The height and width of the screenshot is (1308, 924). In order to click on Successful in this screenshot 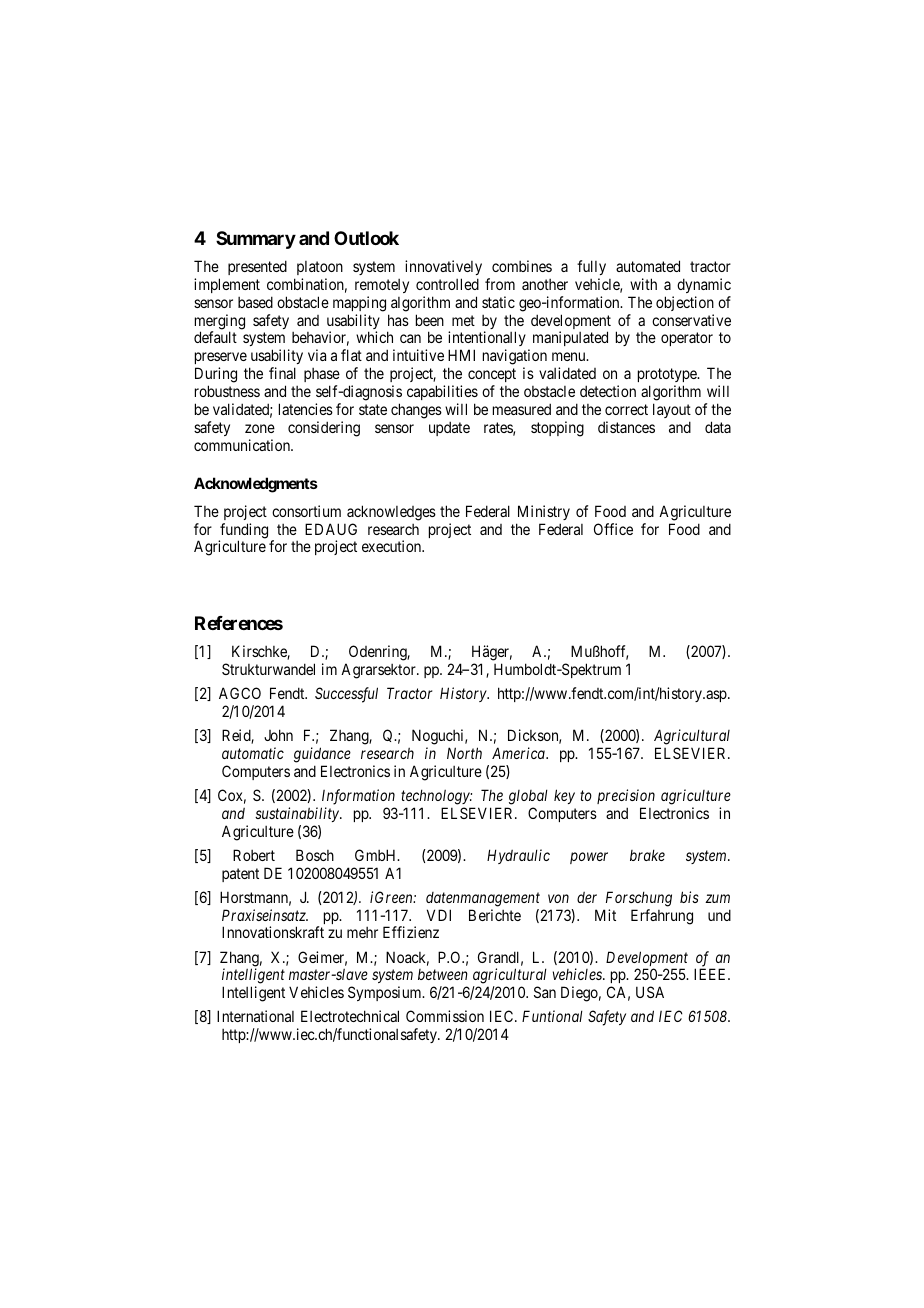, I will do `click(346, 695)`.
